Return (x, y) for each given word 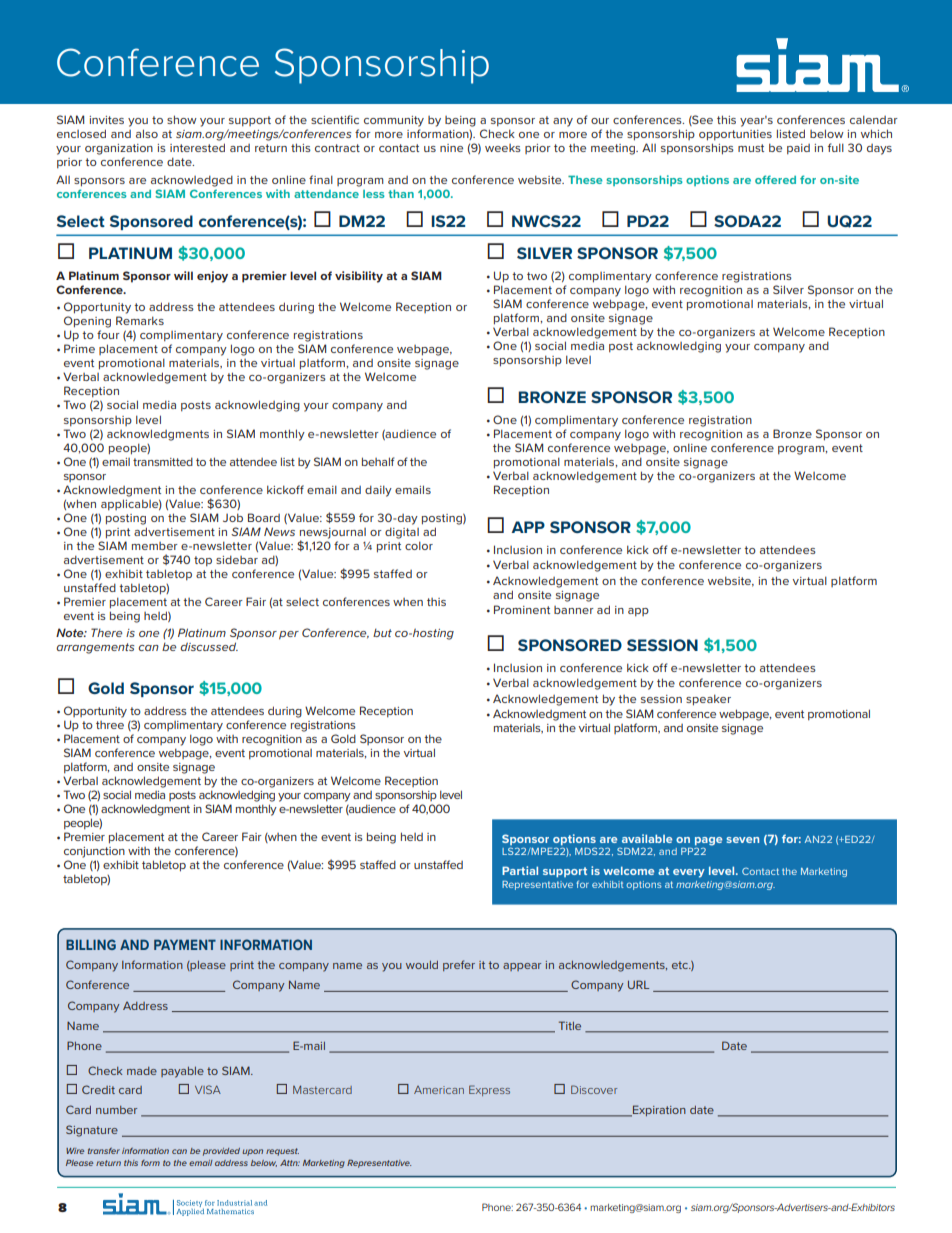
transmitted (163, 461)
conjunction (94, 852)
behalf (378, 461)
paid (798, 149)
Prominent (522, 609)
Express (489, 1090)
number (116, 1110)
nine (451, 148)
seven (742, 840)
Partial (520, 870)
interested (197, 147)
